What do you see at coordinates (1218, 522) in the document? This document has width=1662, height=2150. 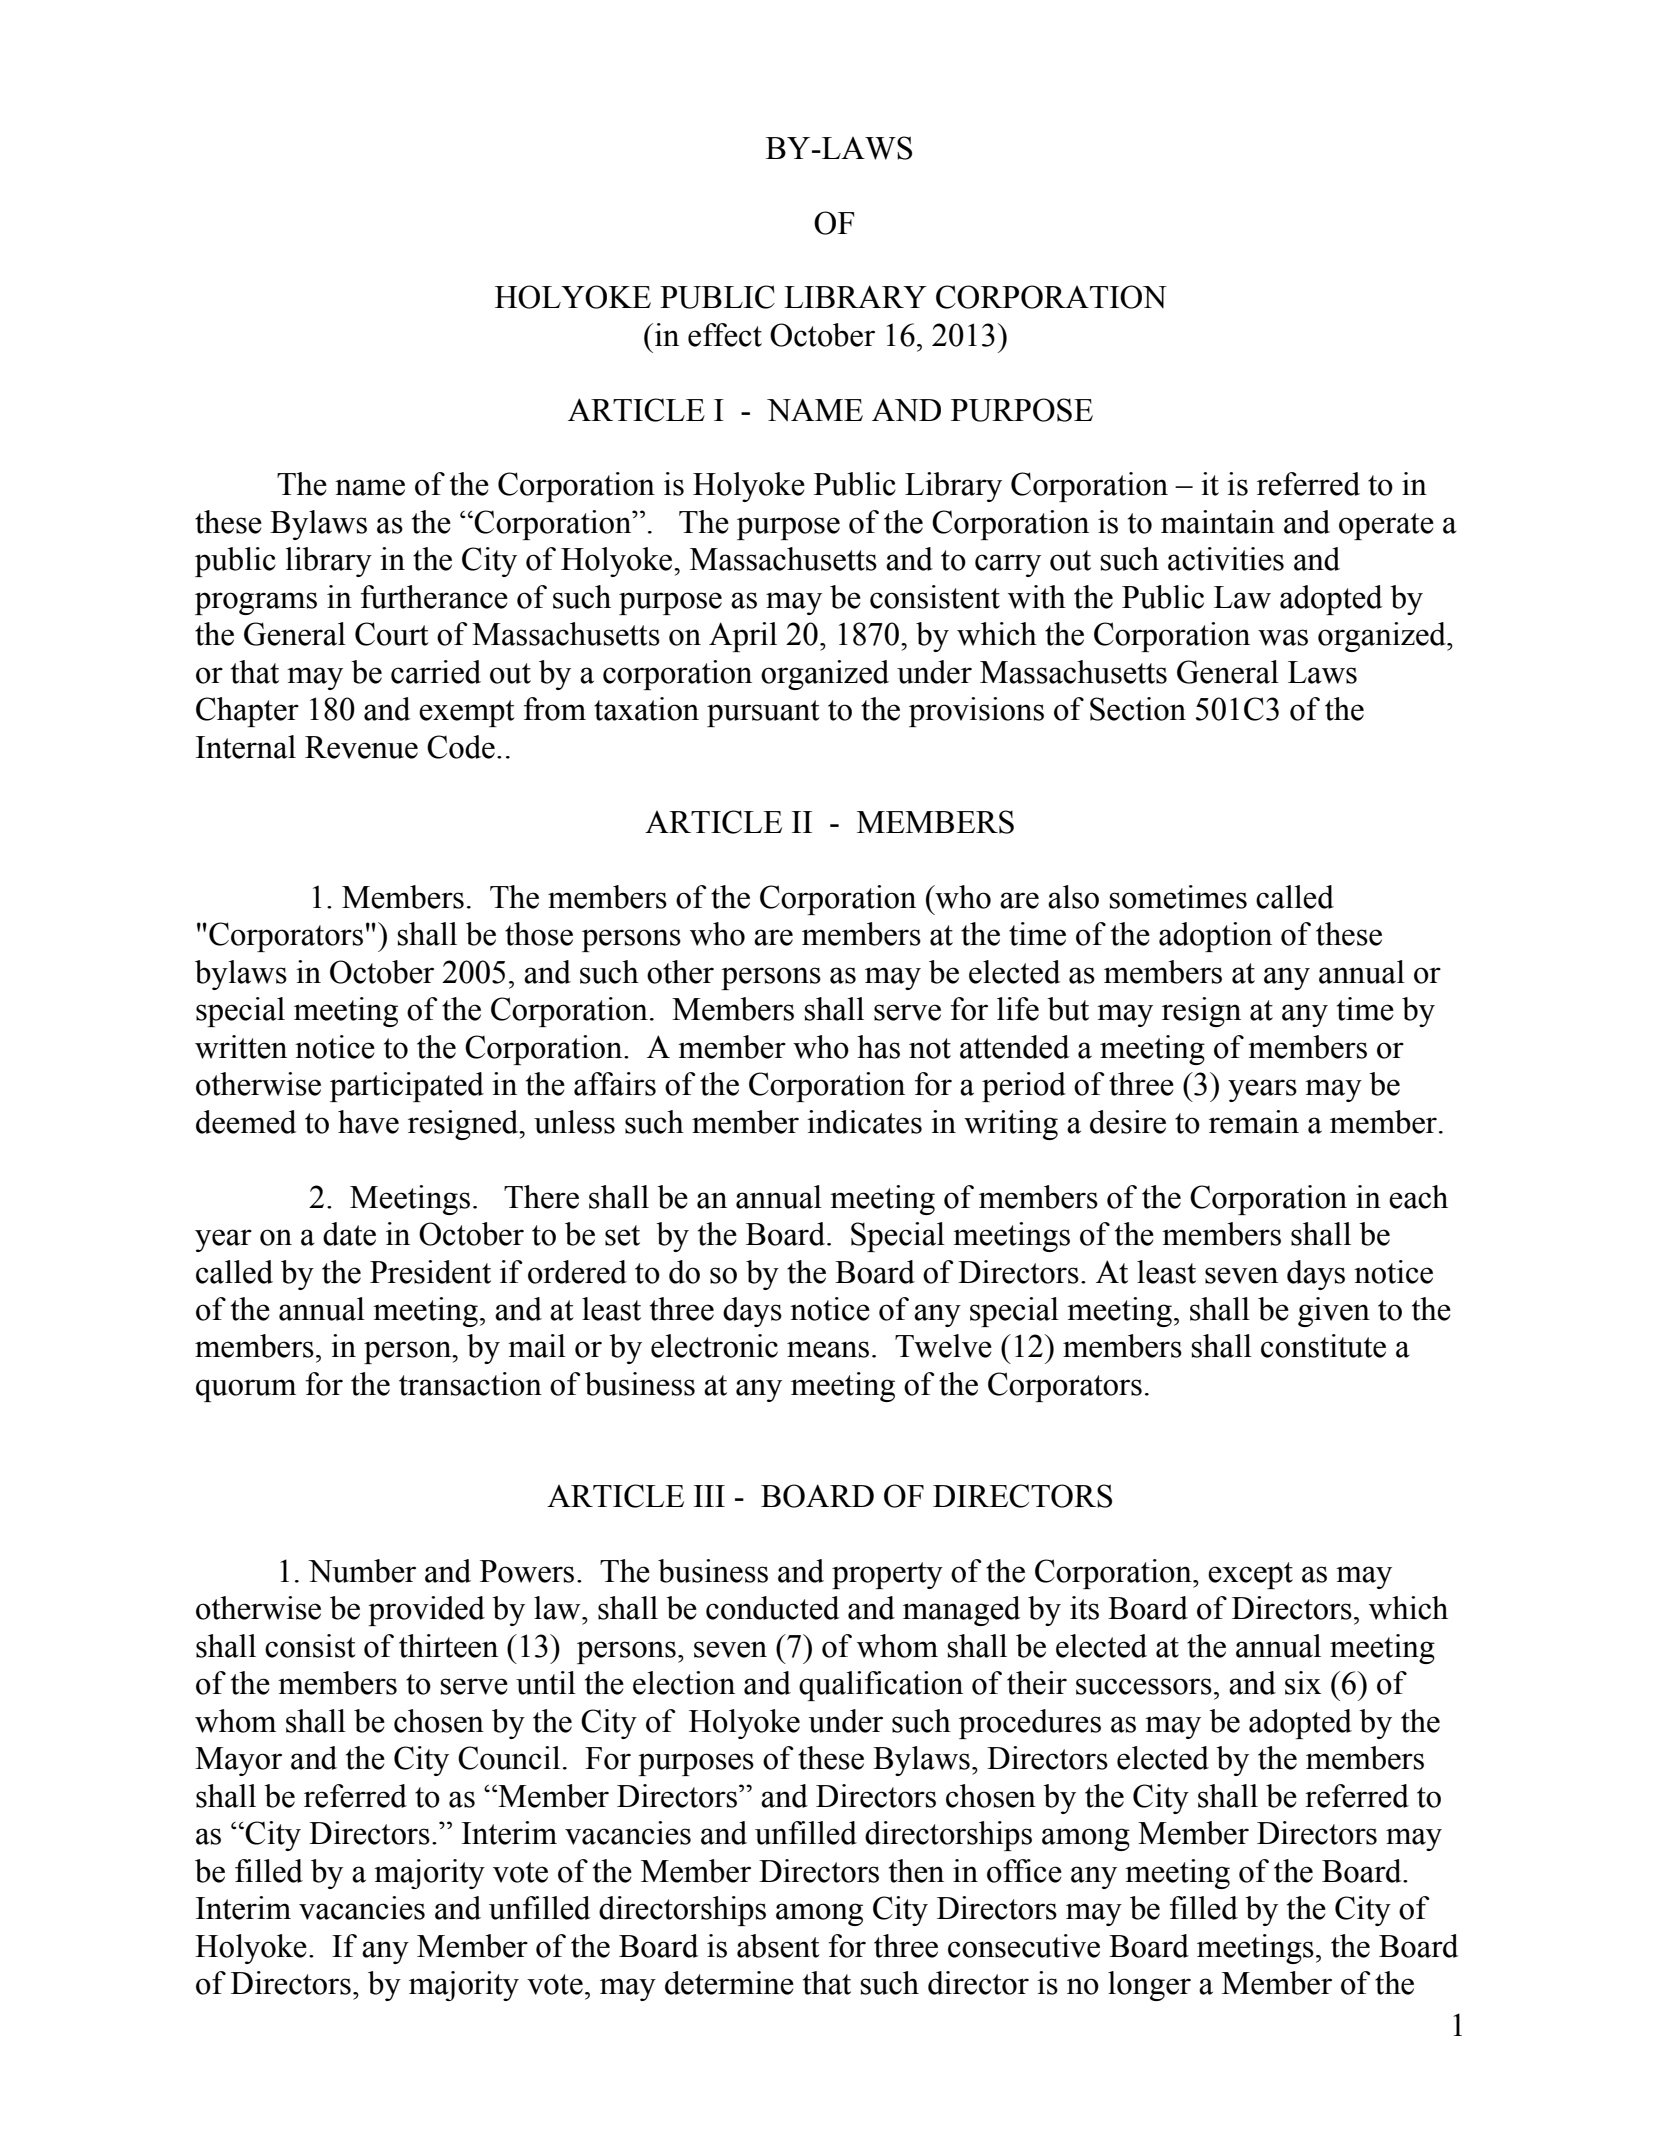 I see `maintain` at bounding box center [1218, 522].
